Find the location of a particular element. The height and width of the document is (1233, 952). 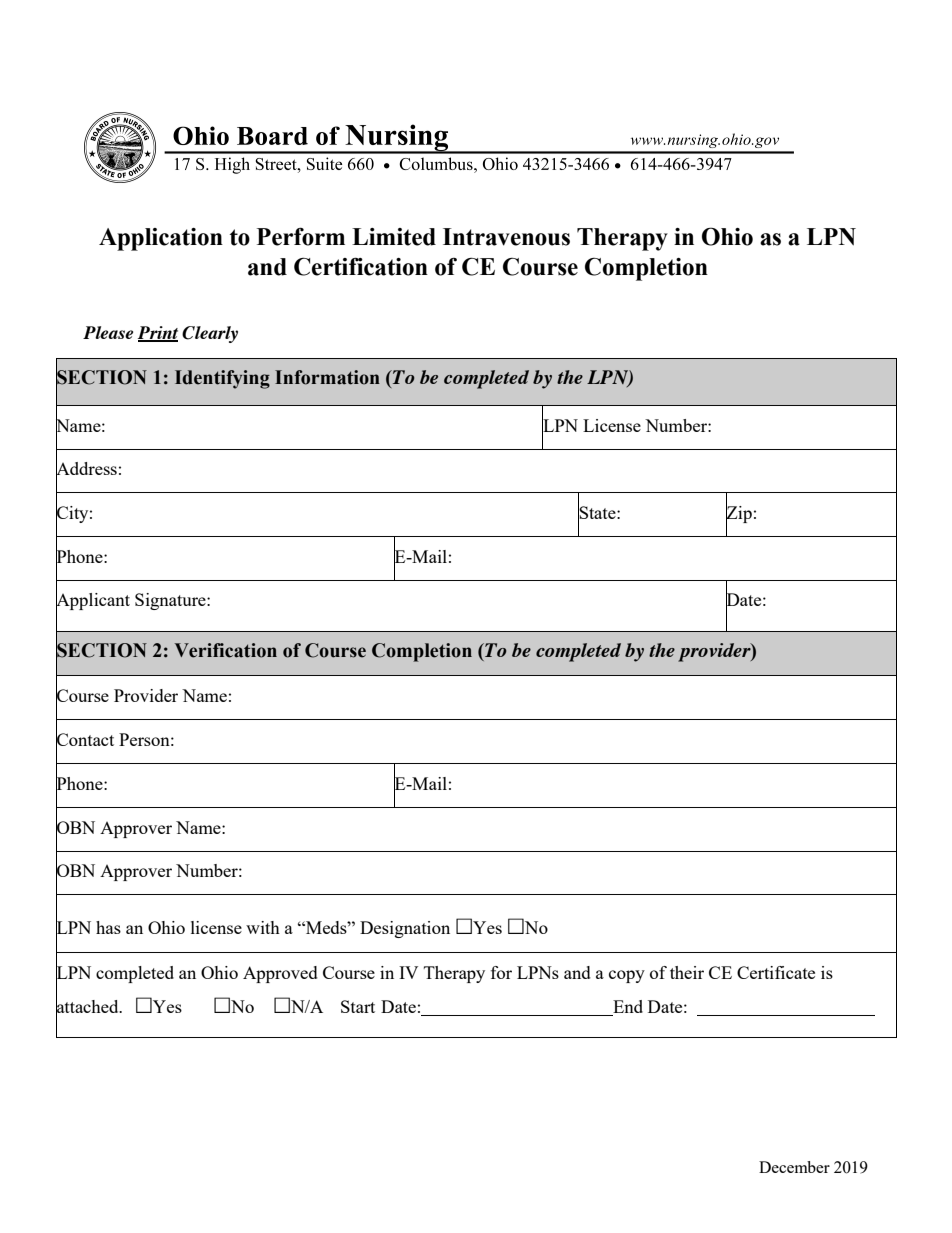

Address is located at coordinates (86, 469).
